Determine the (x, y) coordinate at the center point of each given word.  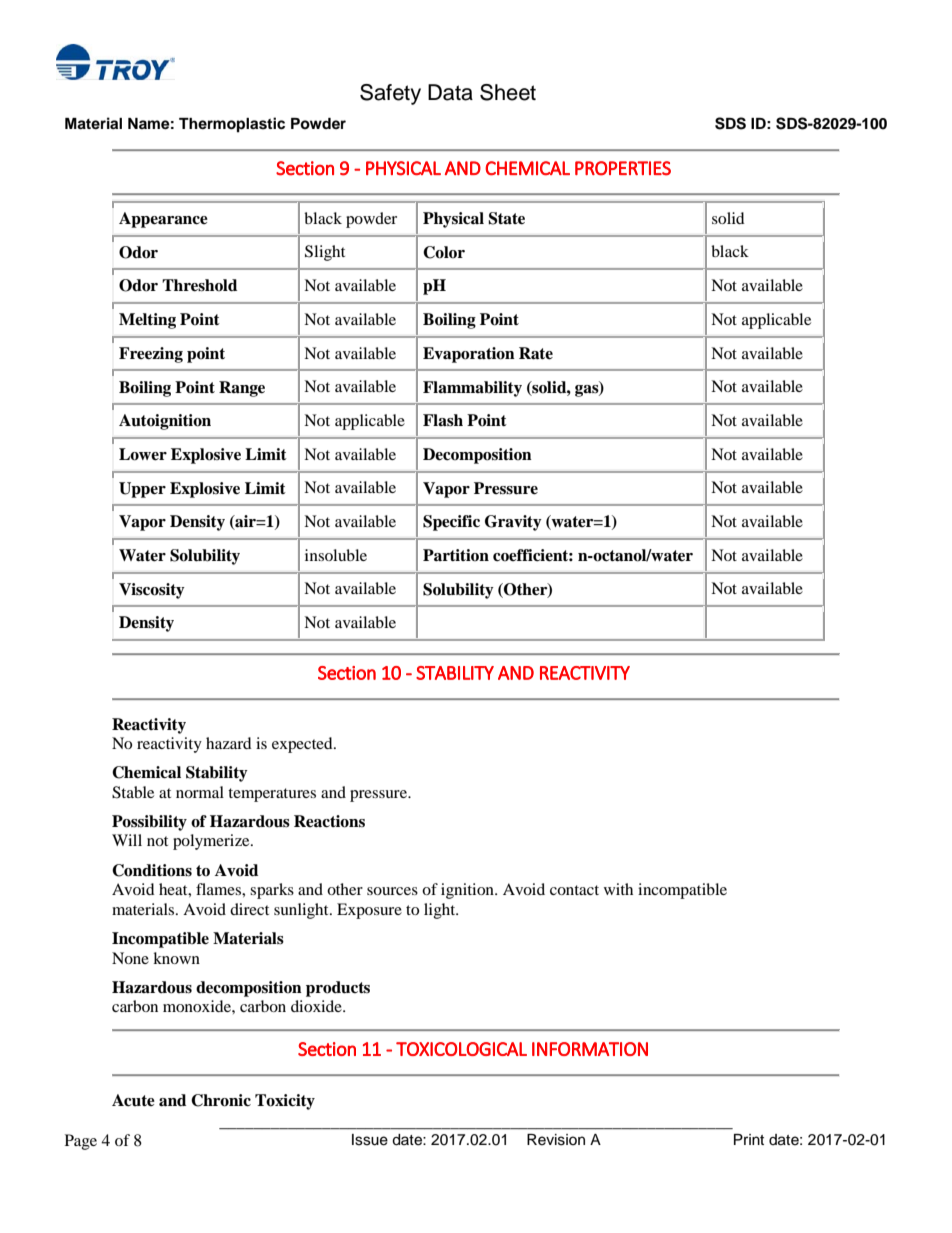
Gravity (513, 523)
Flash (443, 420)
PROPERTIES (623, 168)
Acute (133, 1100)
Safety (390, 94)
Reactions (329, 821)
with (618, 889)
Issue (370, 1140)
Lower (143, 454)
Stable (133, 792)
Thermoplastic (232, 125)
